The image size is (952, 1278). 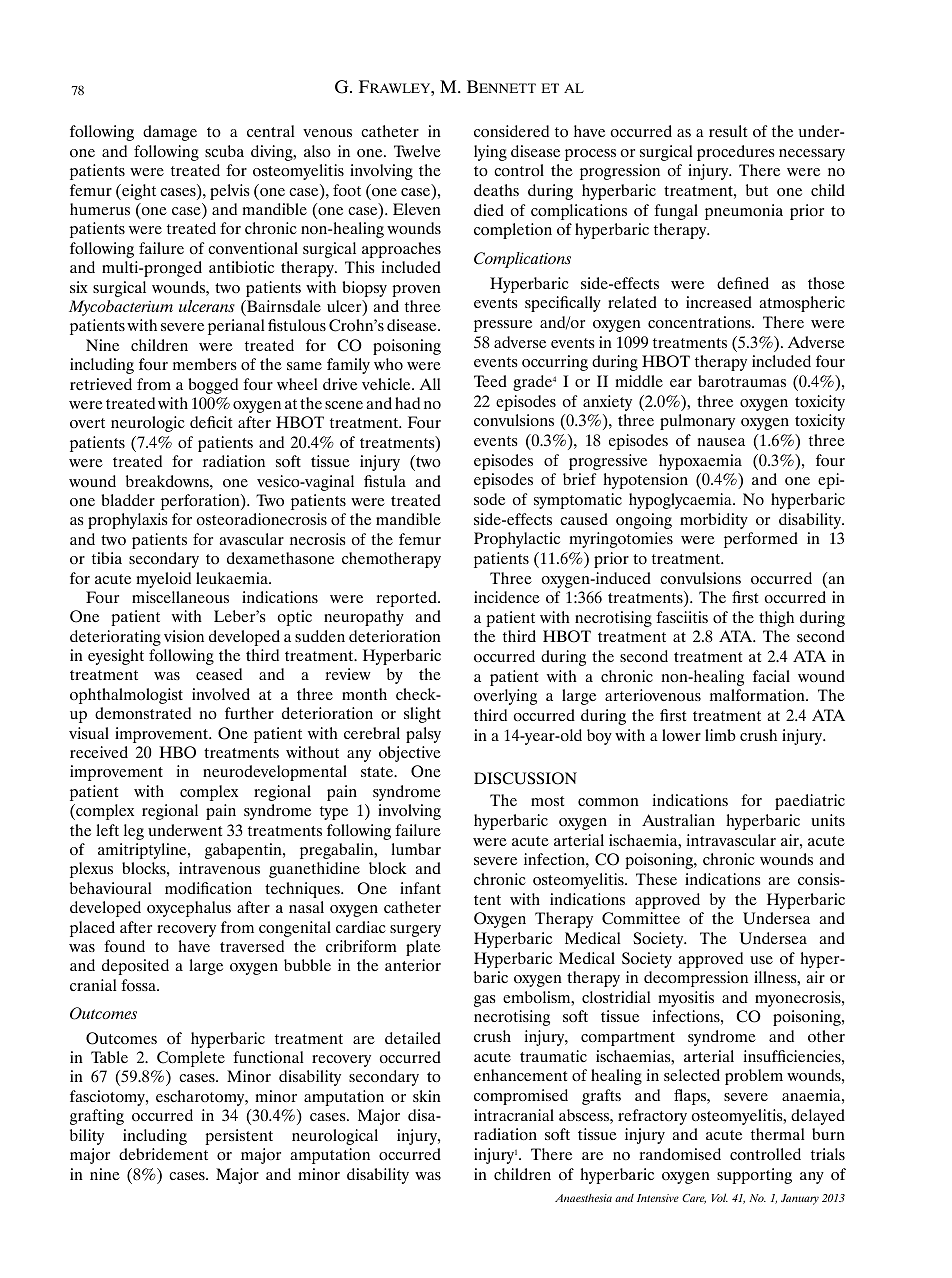 I want to click on Twelve, so click(x=417, y=151).
